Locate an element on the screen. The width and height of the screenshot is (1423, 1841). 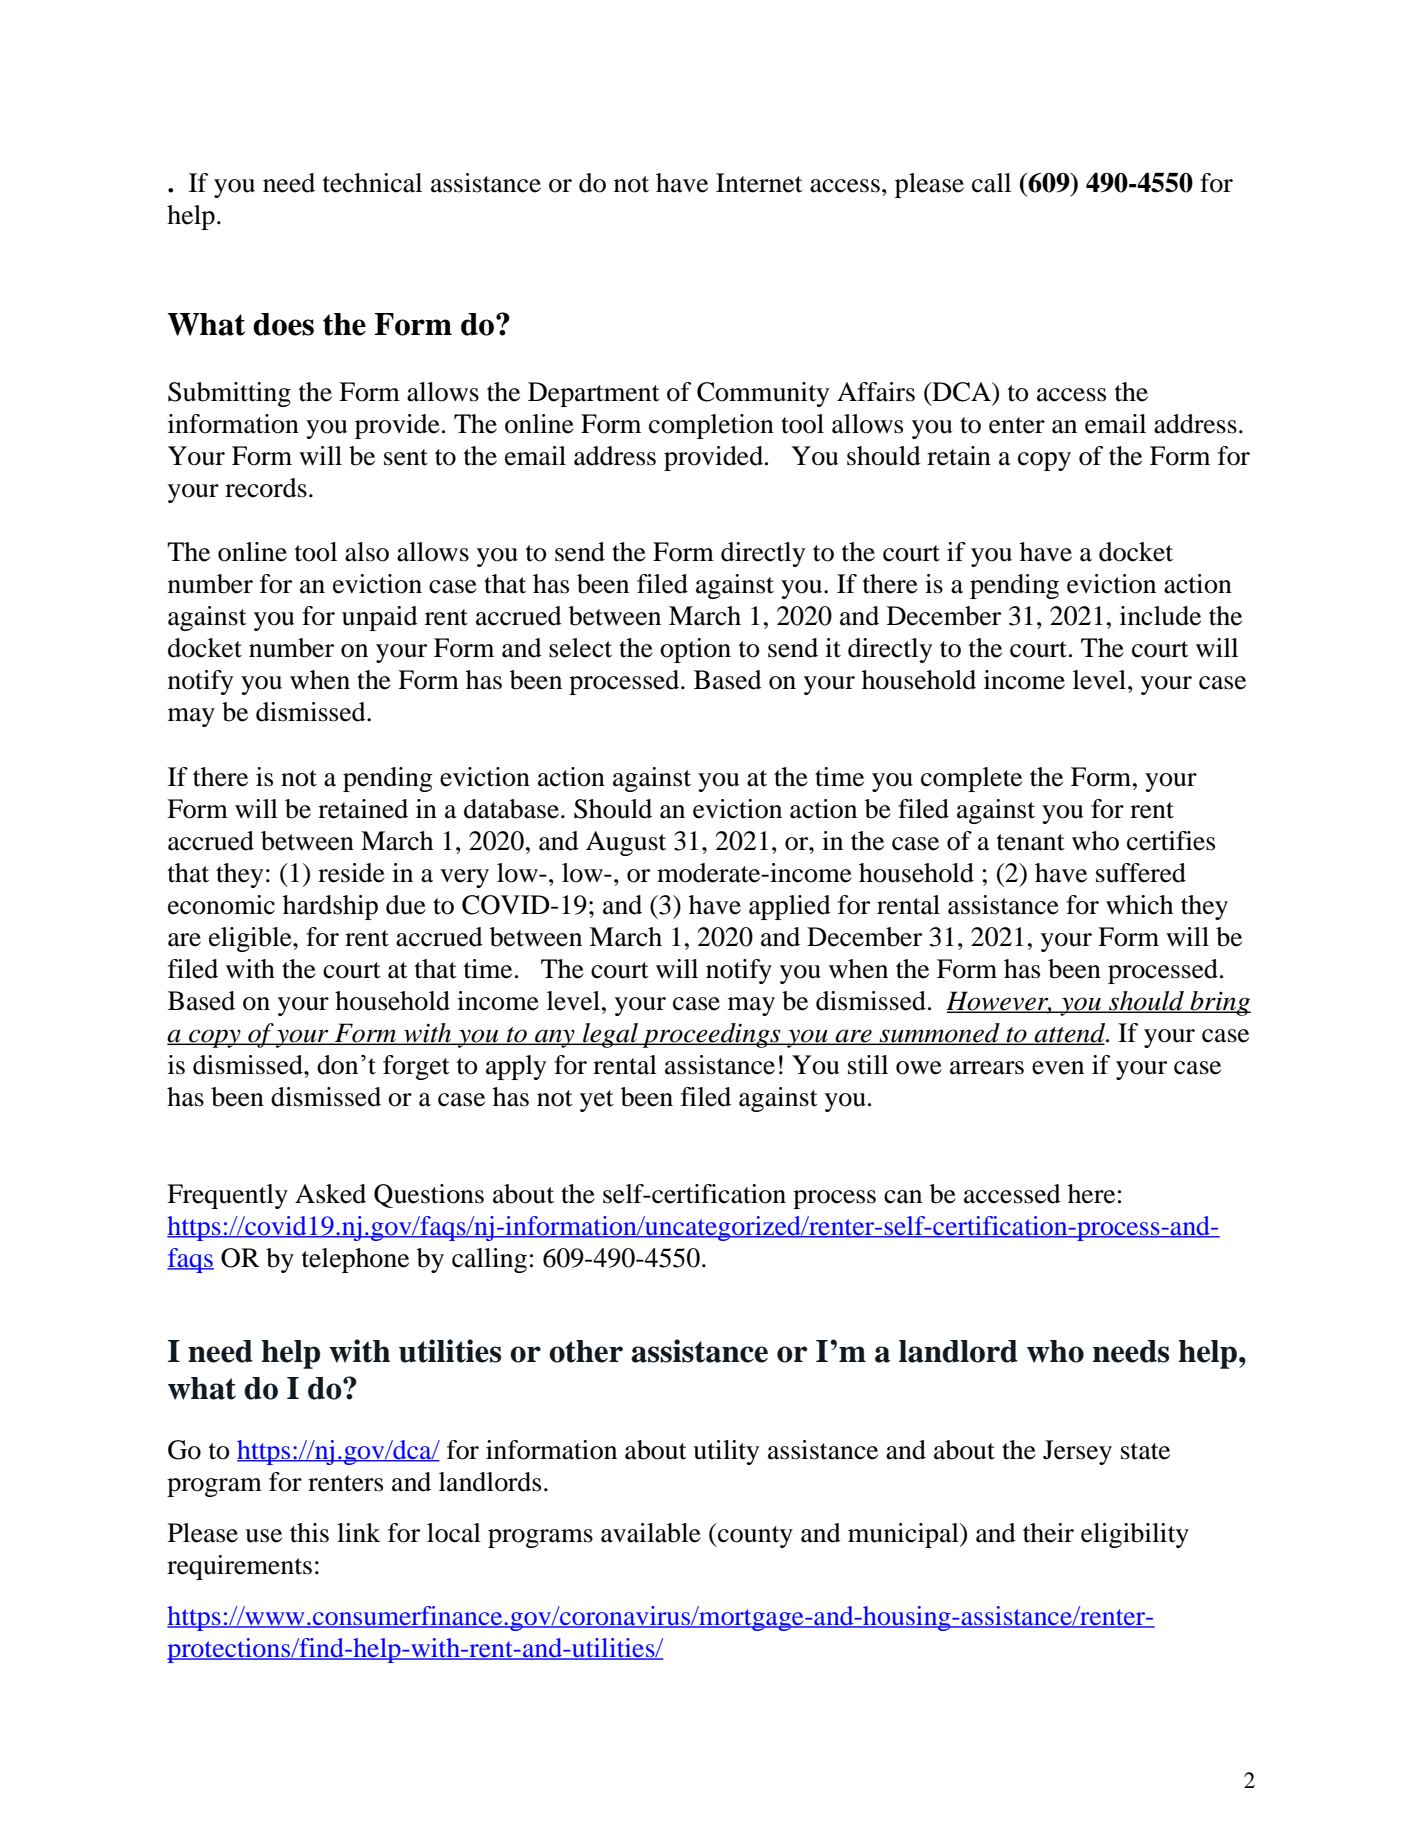
forget is located at coordinates (416, 1067).
